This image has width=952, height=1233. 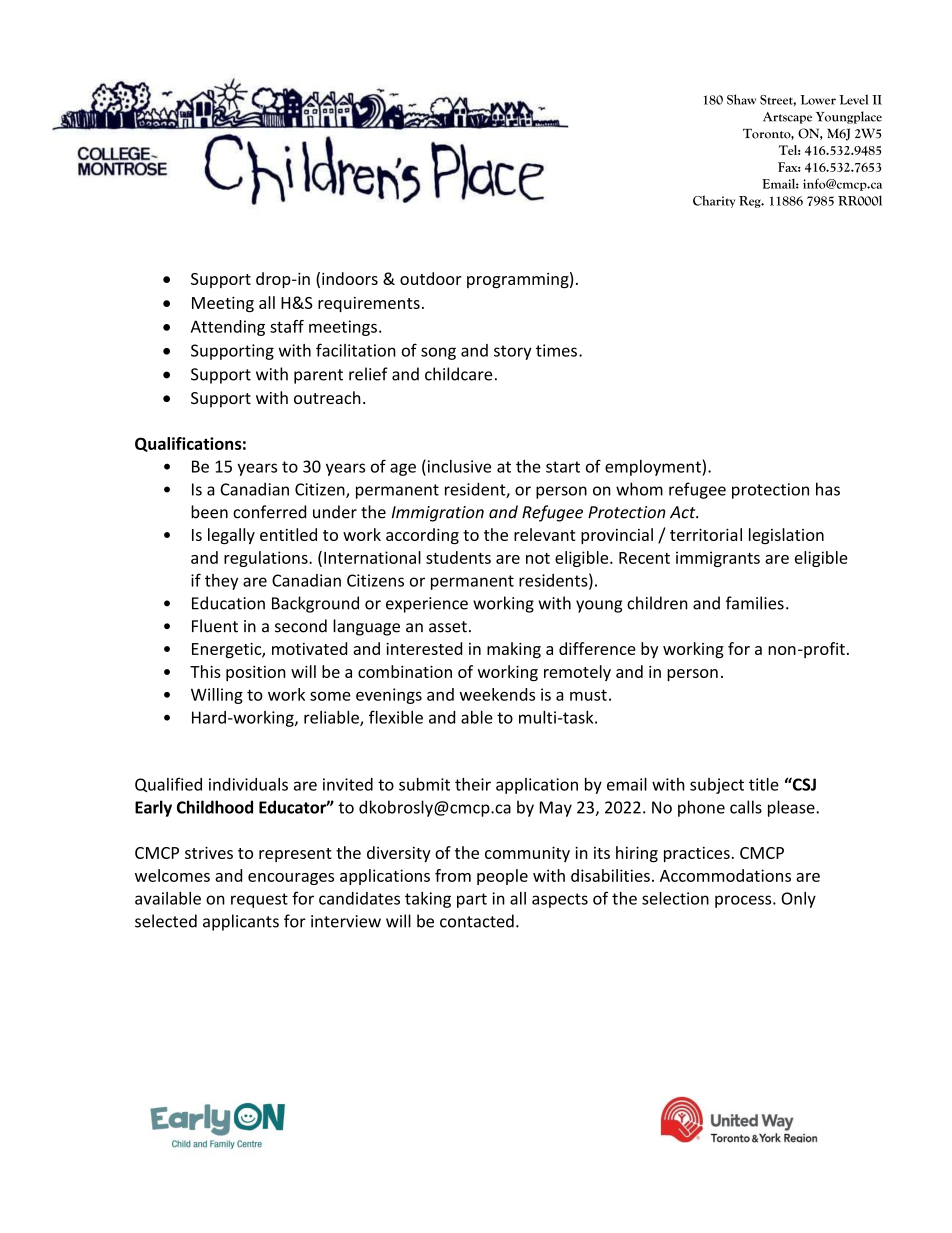 What do you see at coordinates (215, 626) in the image?
I see `Fluent` at bounding box center [215, 626].
